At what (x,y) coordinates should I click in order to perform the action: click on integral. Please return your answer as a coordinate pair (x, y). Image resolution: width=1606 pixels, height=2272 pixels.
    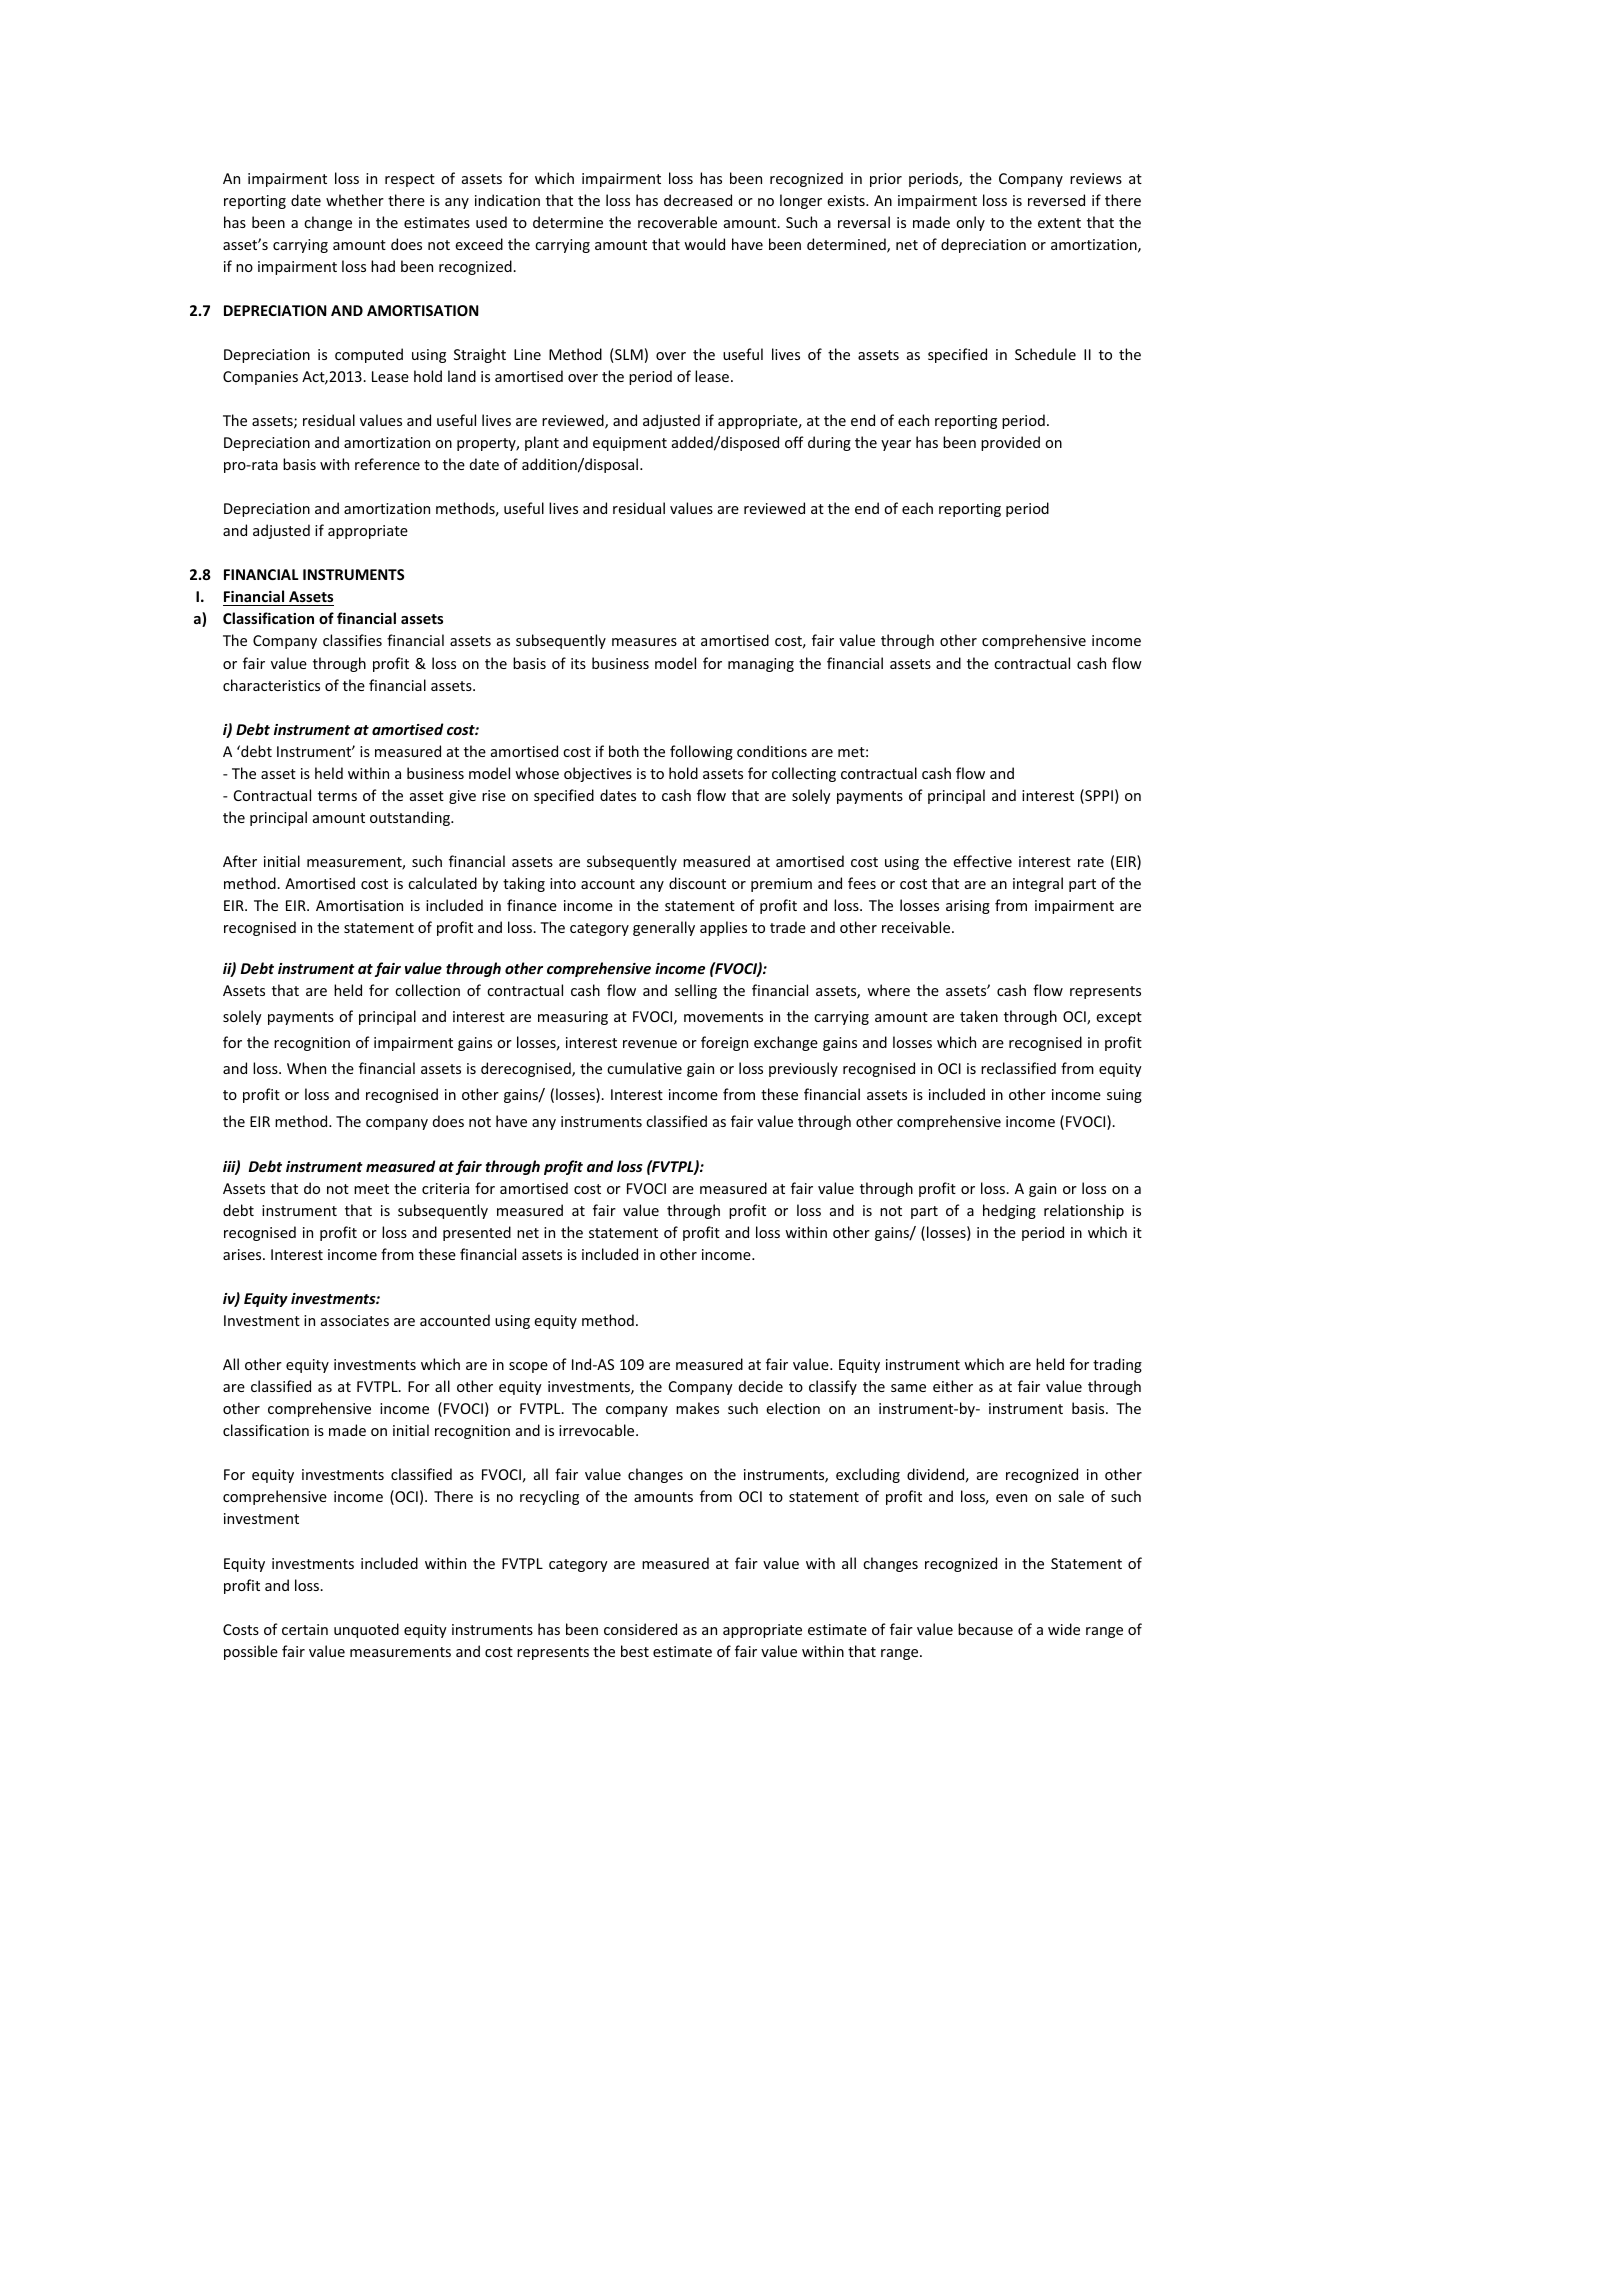
    Looking at the image, I should click on (1038, 884).
